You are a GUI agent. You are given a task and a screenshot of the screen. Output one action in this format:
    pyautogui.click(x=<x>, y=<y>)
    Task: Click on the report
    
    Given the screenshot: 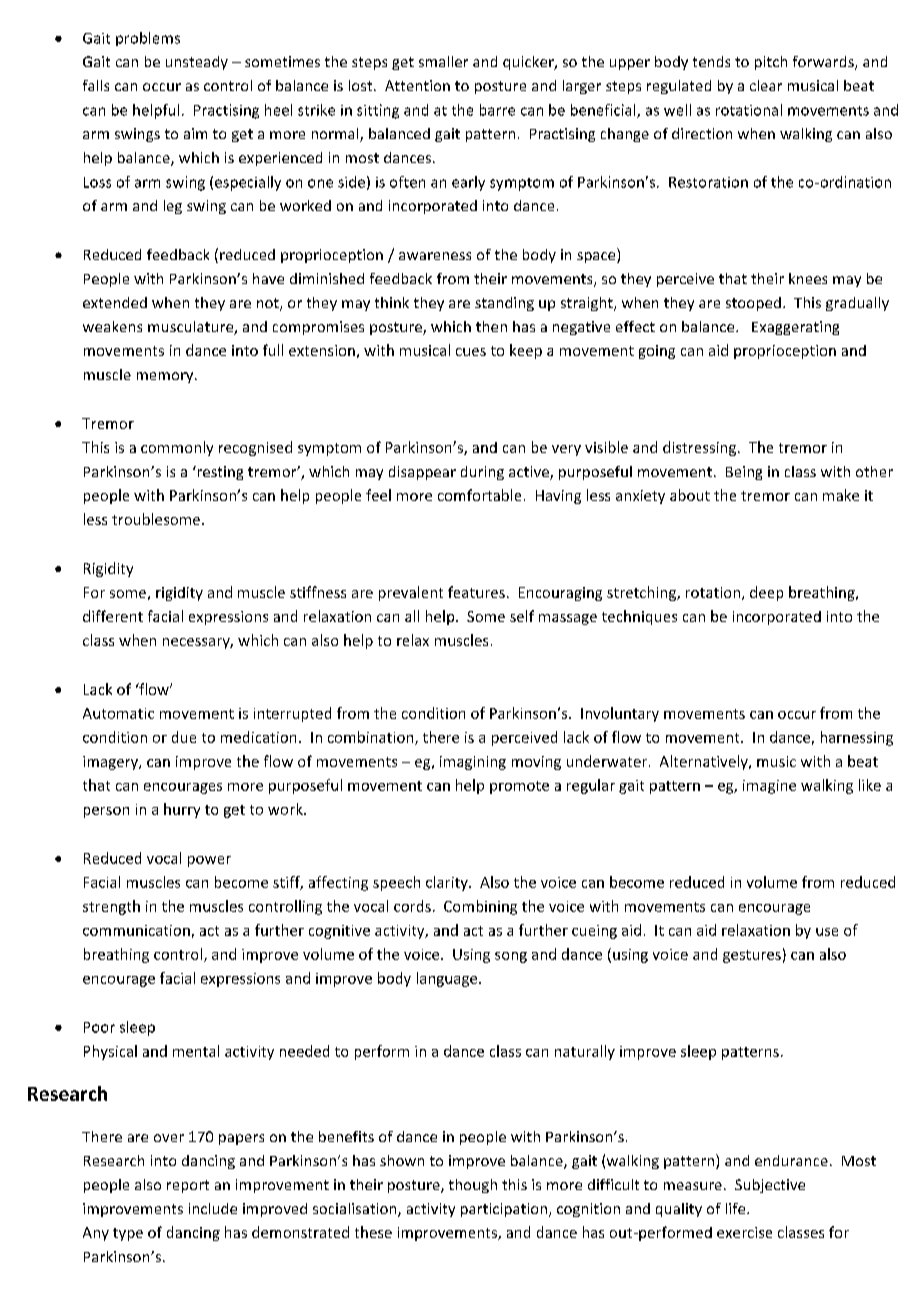 What is the action you would take?
    pyautogui.click(x=188, y=1186)
